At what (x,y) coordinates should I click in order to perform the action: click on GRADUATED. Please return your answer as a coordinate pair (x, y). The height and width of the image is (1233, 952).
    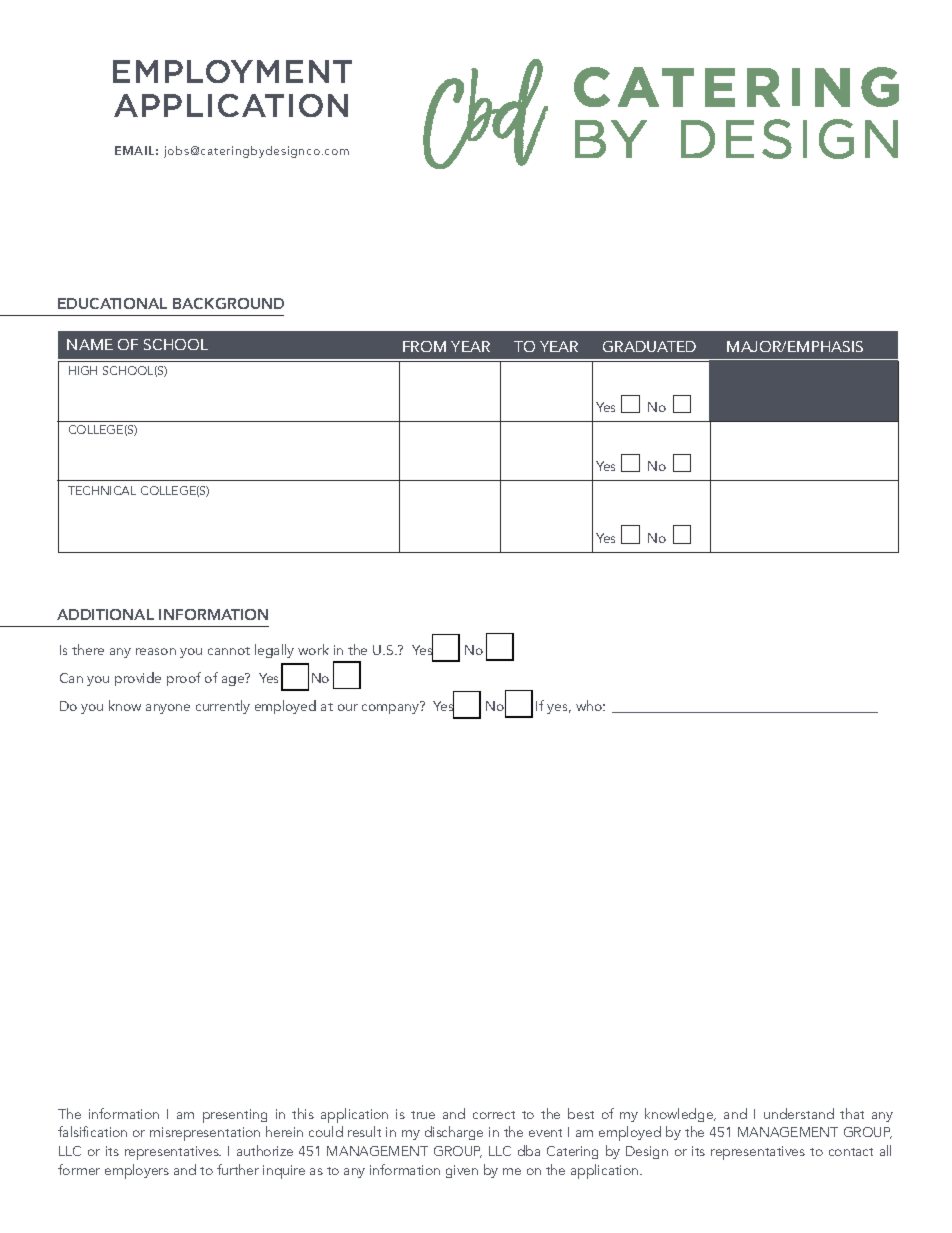
    Looking at the image, I should click on (649, 346).
